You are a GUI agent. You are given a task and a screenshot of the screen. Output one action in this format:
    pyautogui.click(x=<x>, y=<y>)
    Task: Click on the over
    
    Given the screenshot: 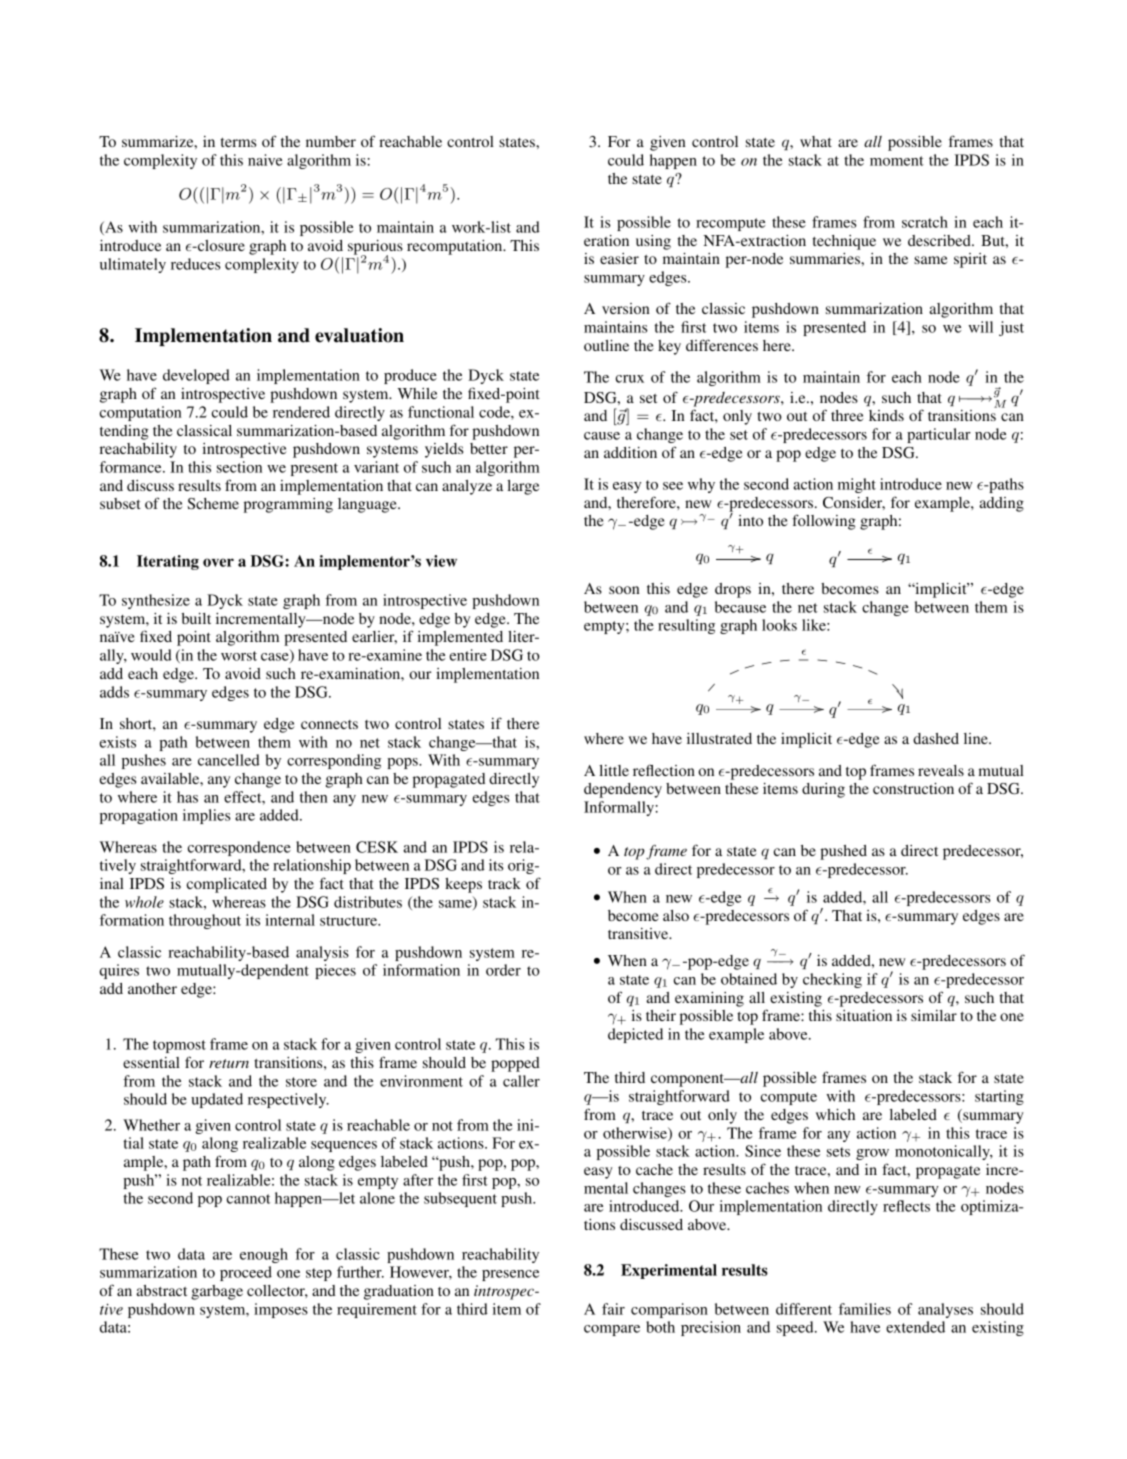 What is the action you would take?
    pyautogui.click(x=218, y=562)
